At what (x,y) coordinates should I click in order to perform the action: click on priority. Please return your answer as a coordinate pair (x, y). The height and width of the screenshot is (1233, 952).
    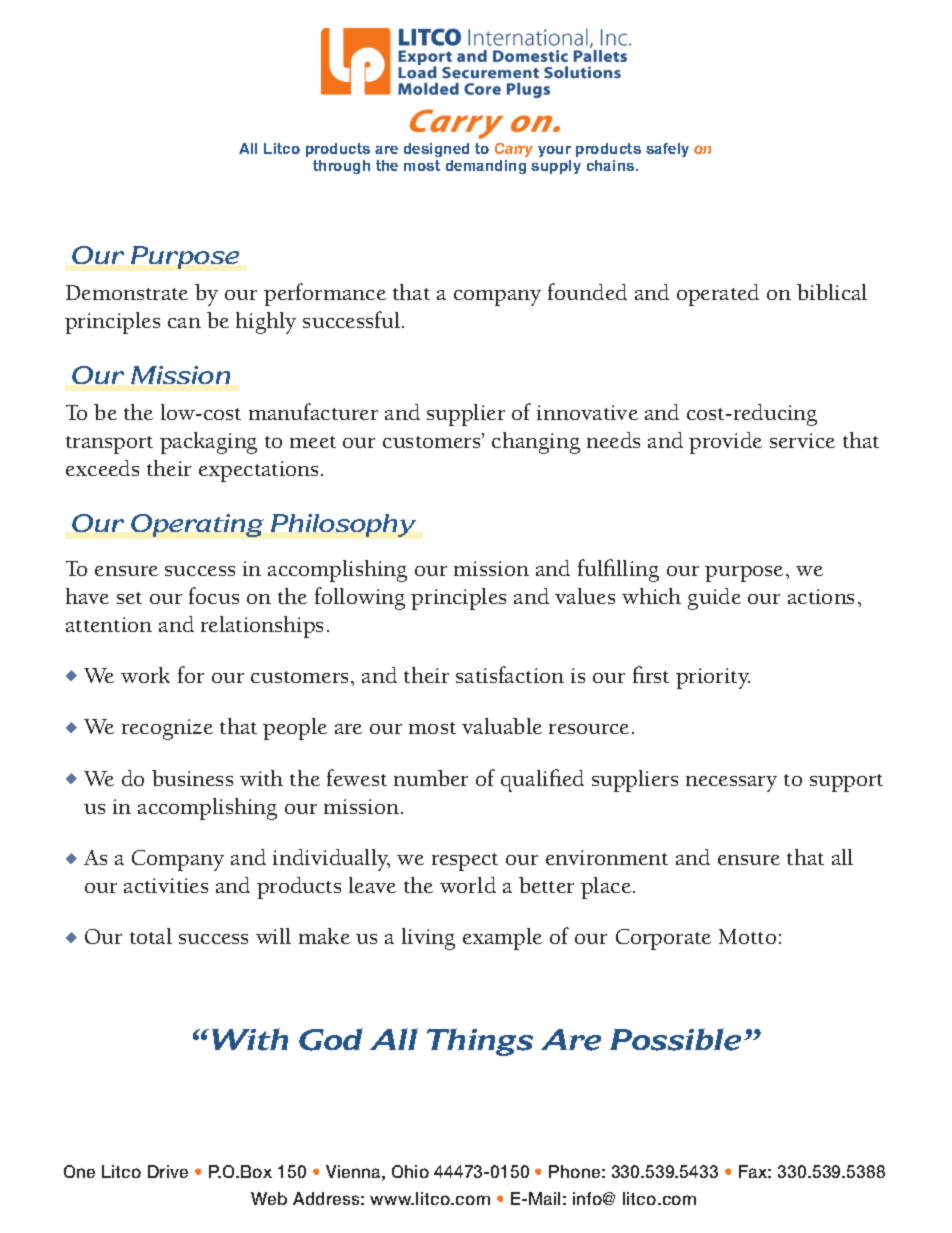
    Looking at the image, I should click on (713, 678).
